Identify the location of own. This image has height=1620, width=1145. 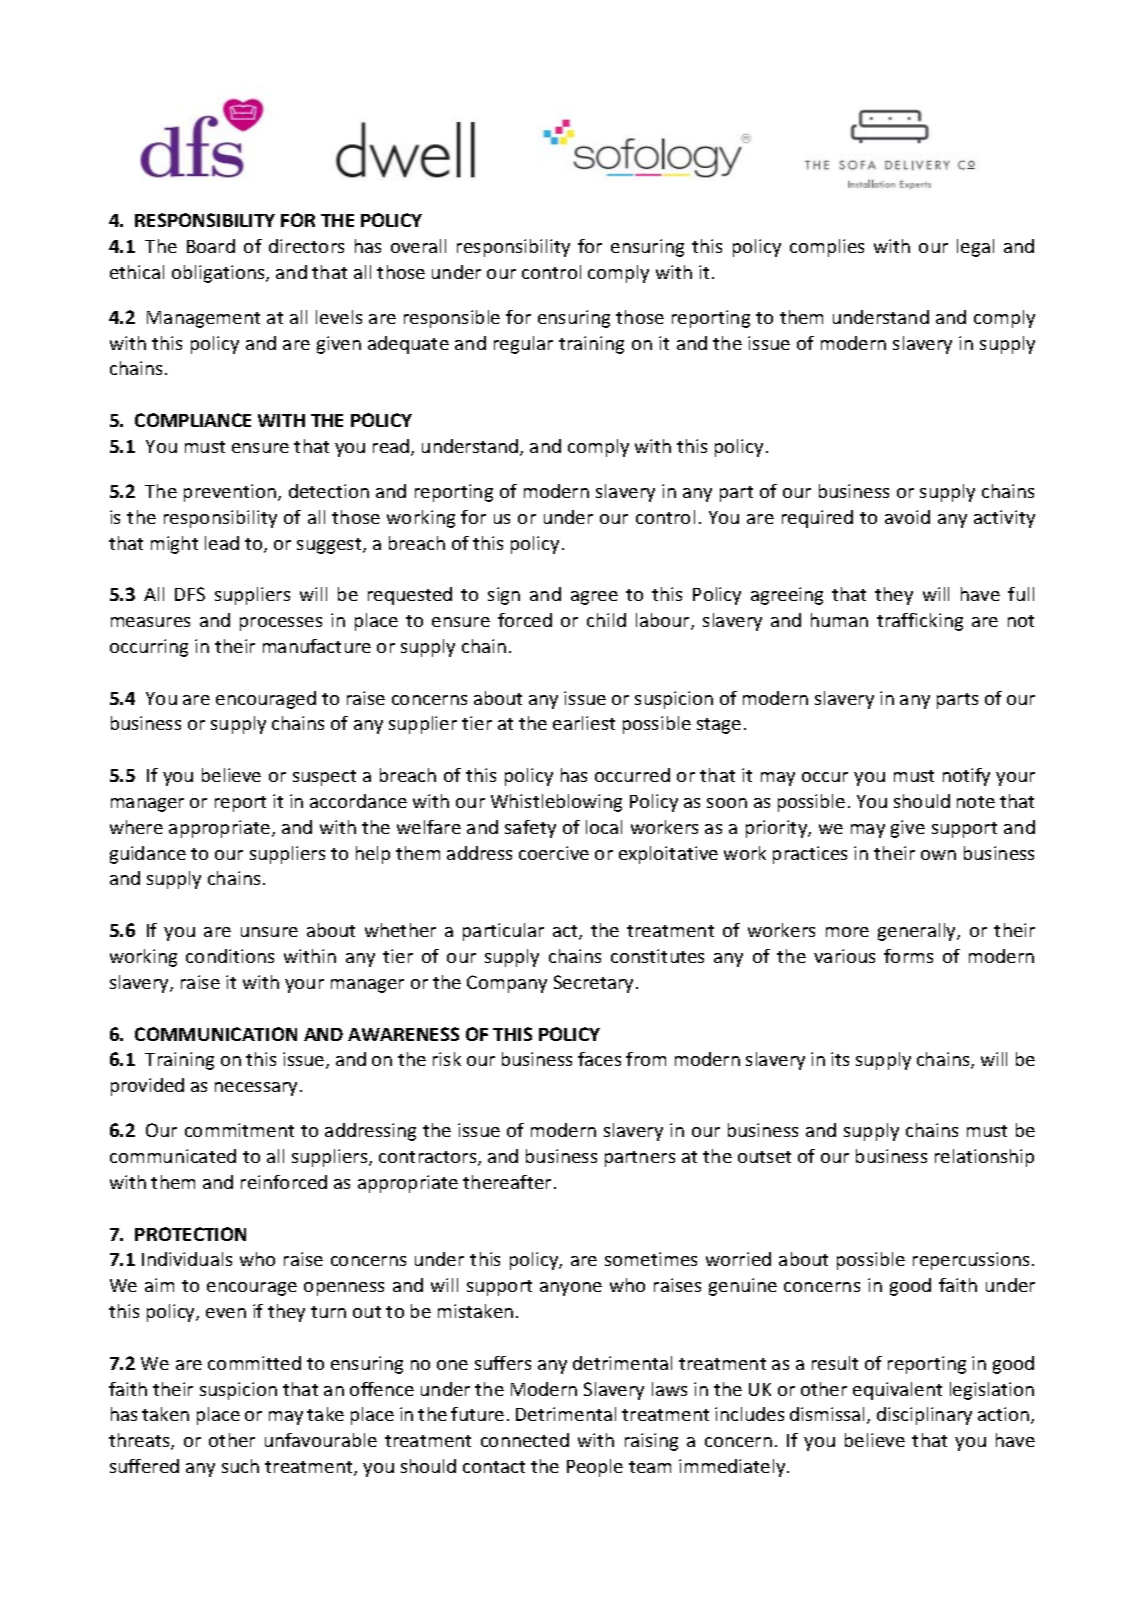
(938, 855).
